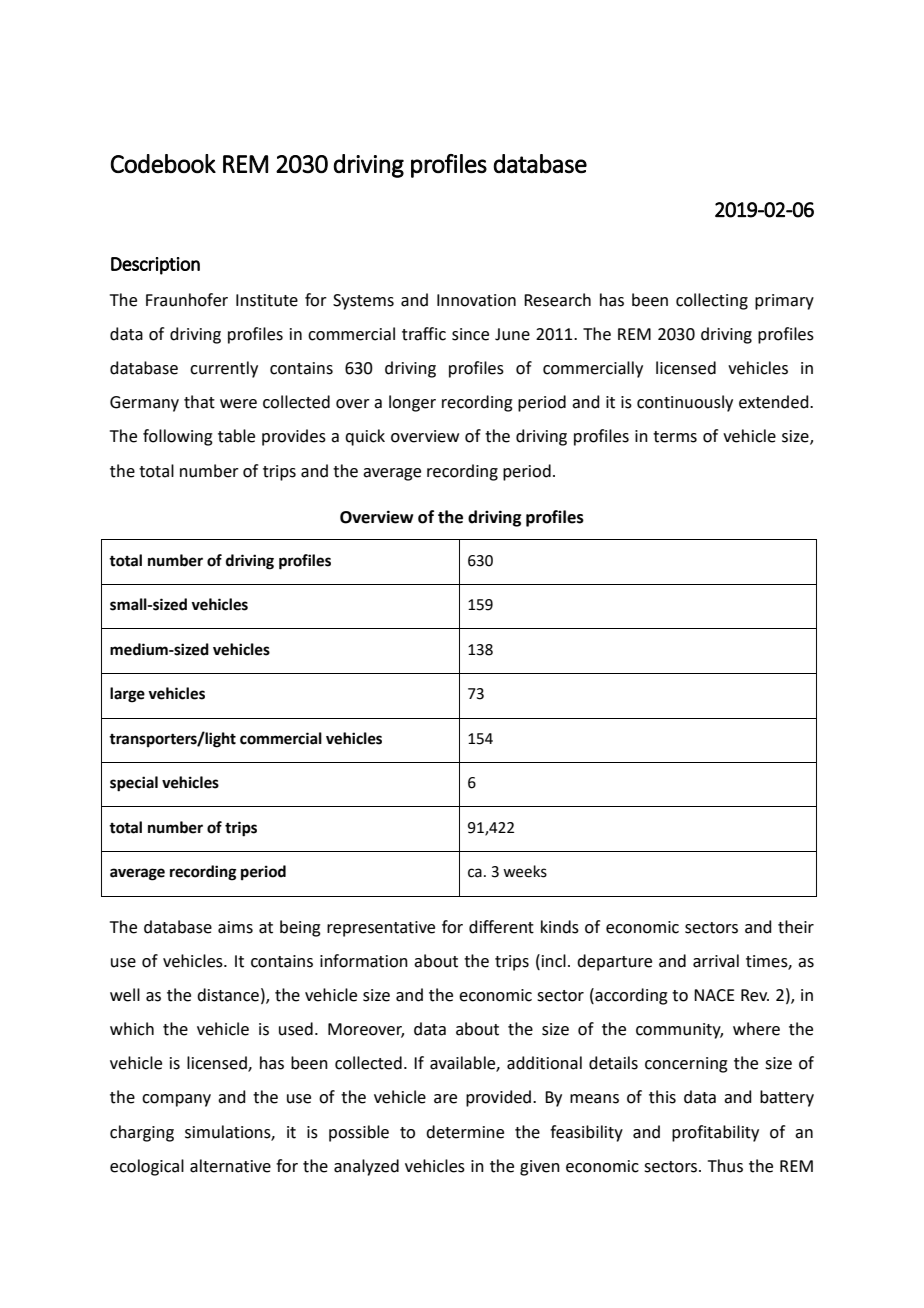  What do you see at coordinates (187, 300) in the screenshot?
I see `Fraunhofer` at bounding box center [187, 300].
